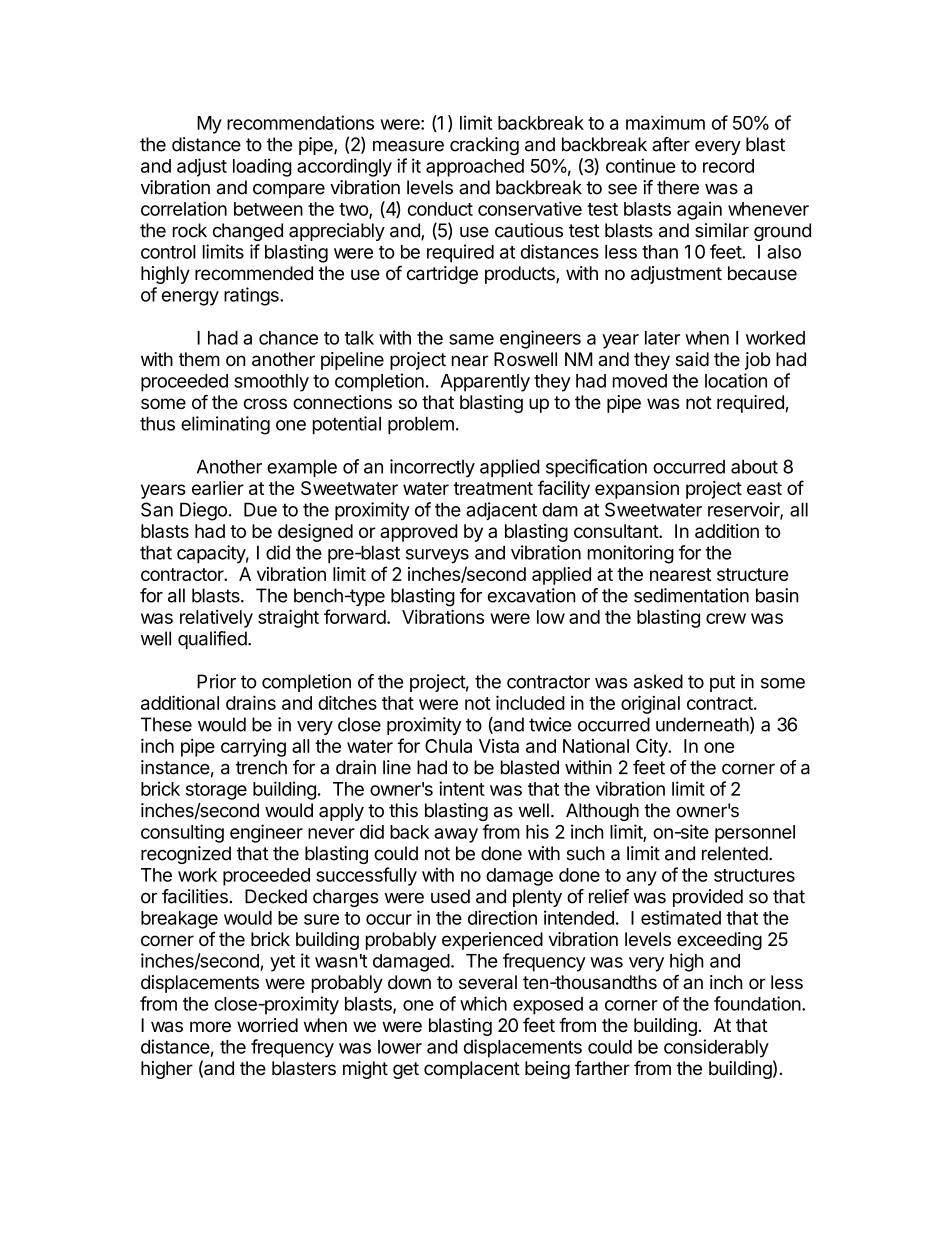 Image resolution: width=952 pixels, height=1233 pixels. I want to click on incorrectly, so click(432, 468).
